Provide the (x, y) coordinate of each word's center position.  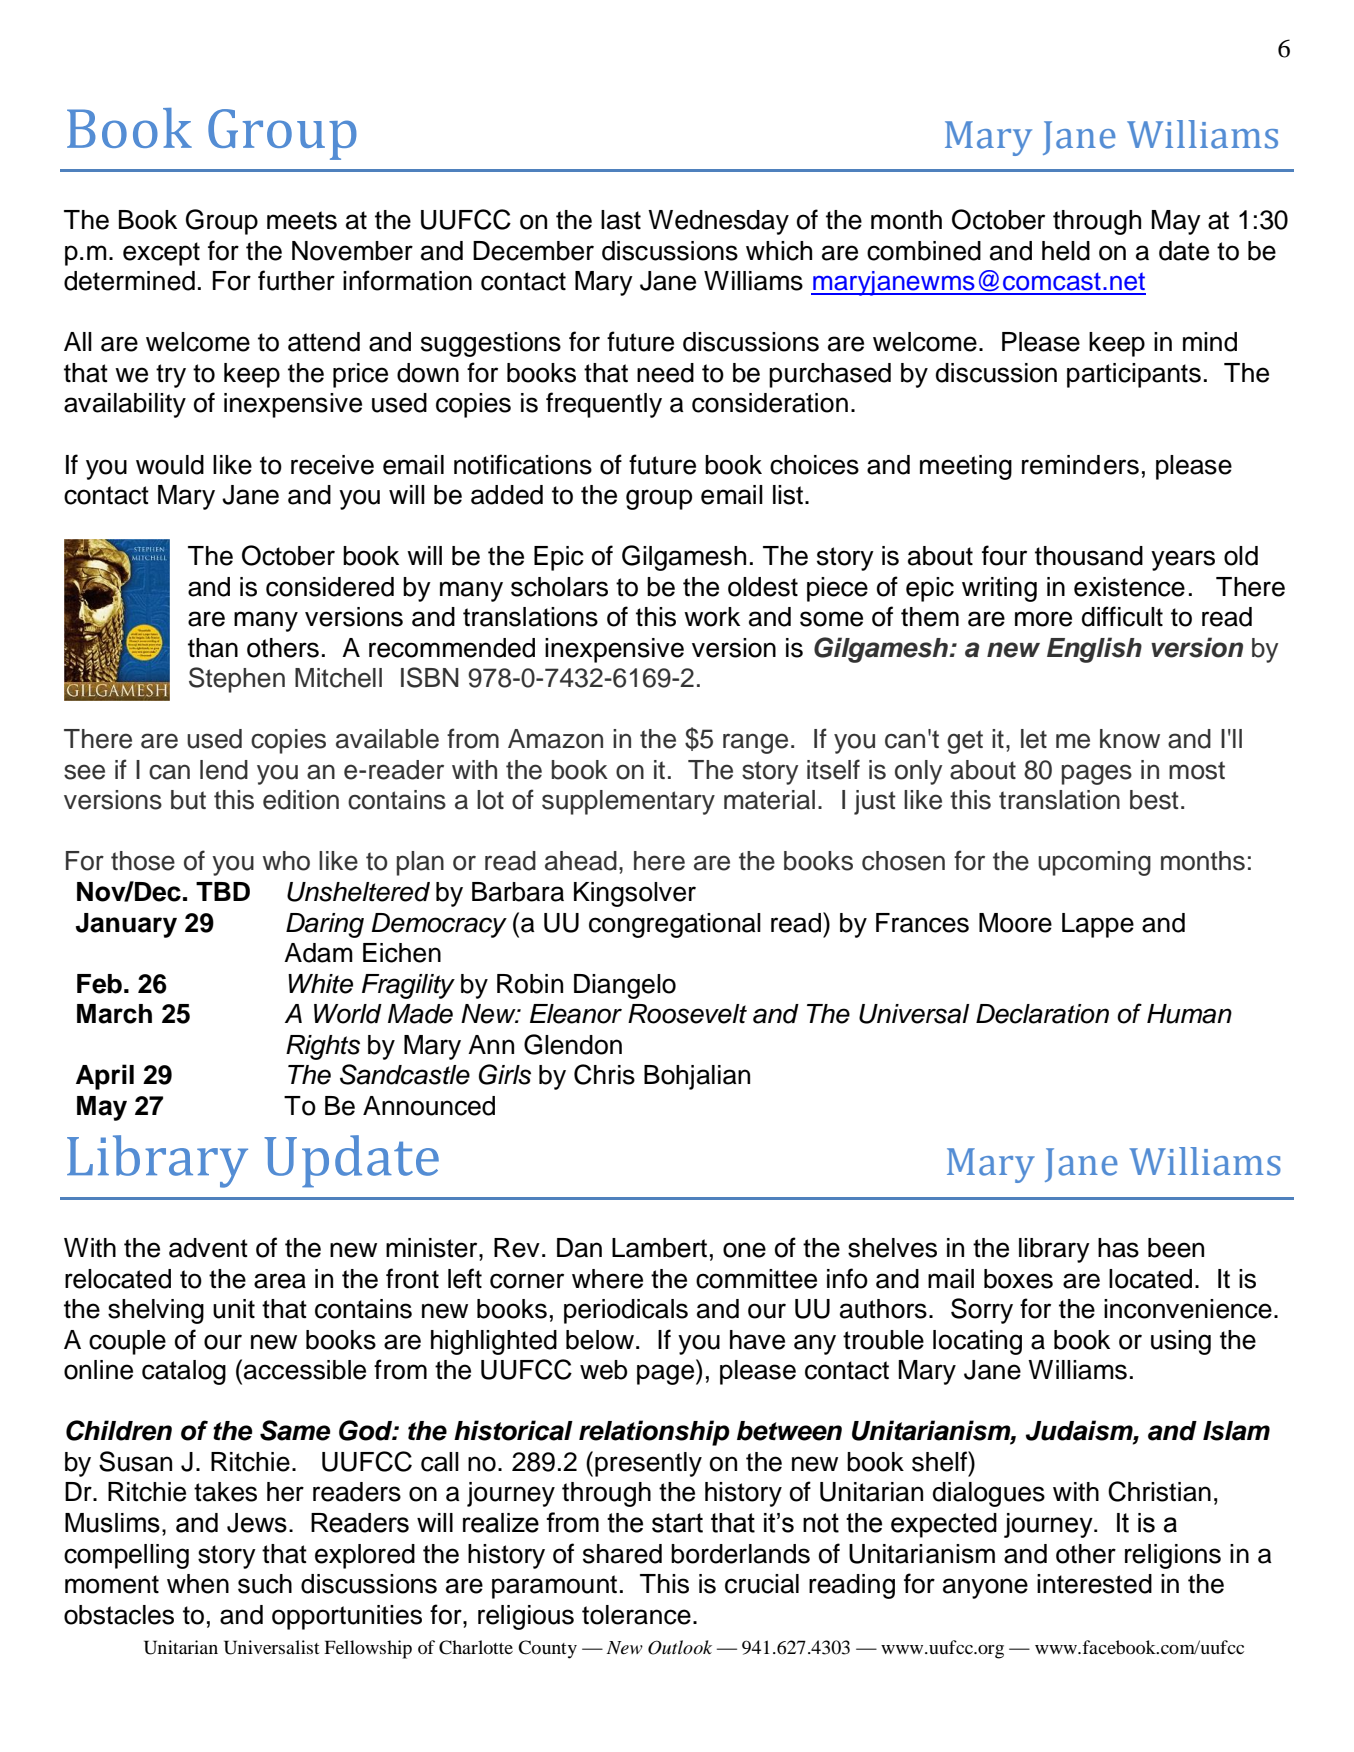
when (198, 1584)
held (1066, 251)
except (161, 254)
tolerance (636, 1615)
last (621, 220)
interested (1094, 1584)
